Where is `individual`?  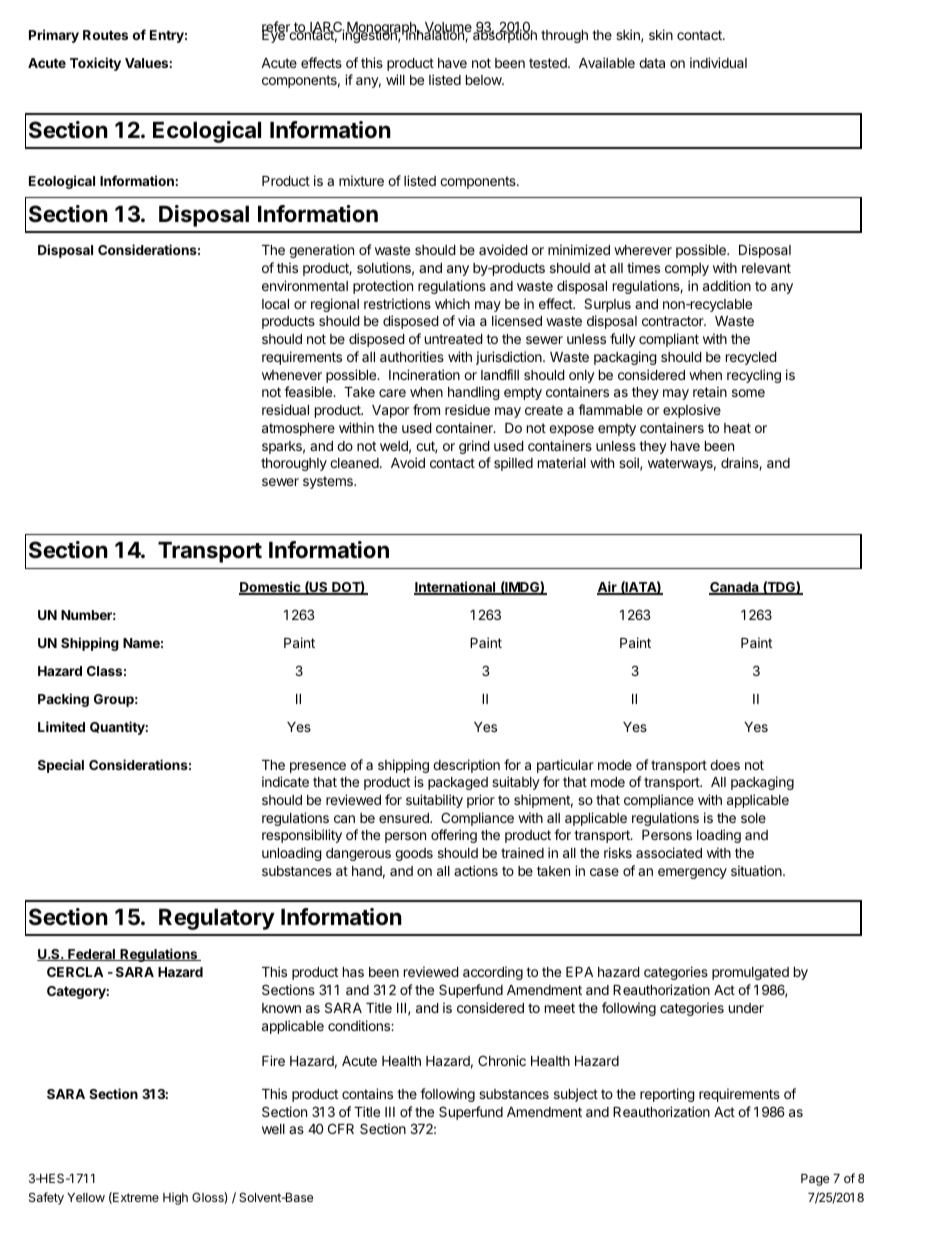 individual is located at coordinates (718, 62).
